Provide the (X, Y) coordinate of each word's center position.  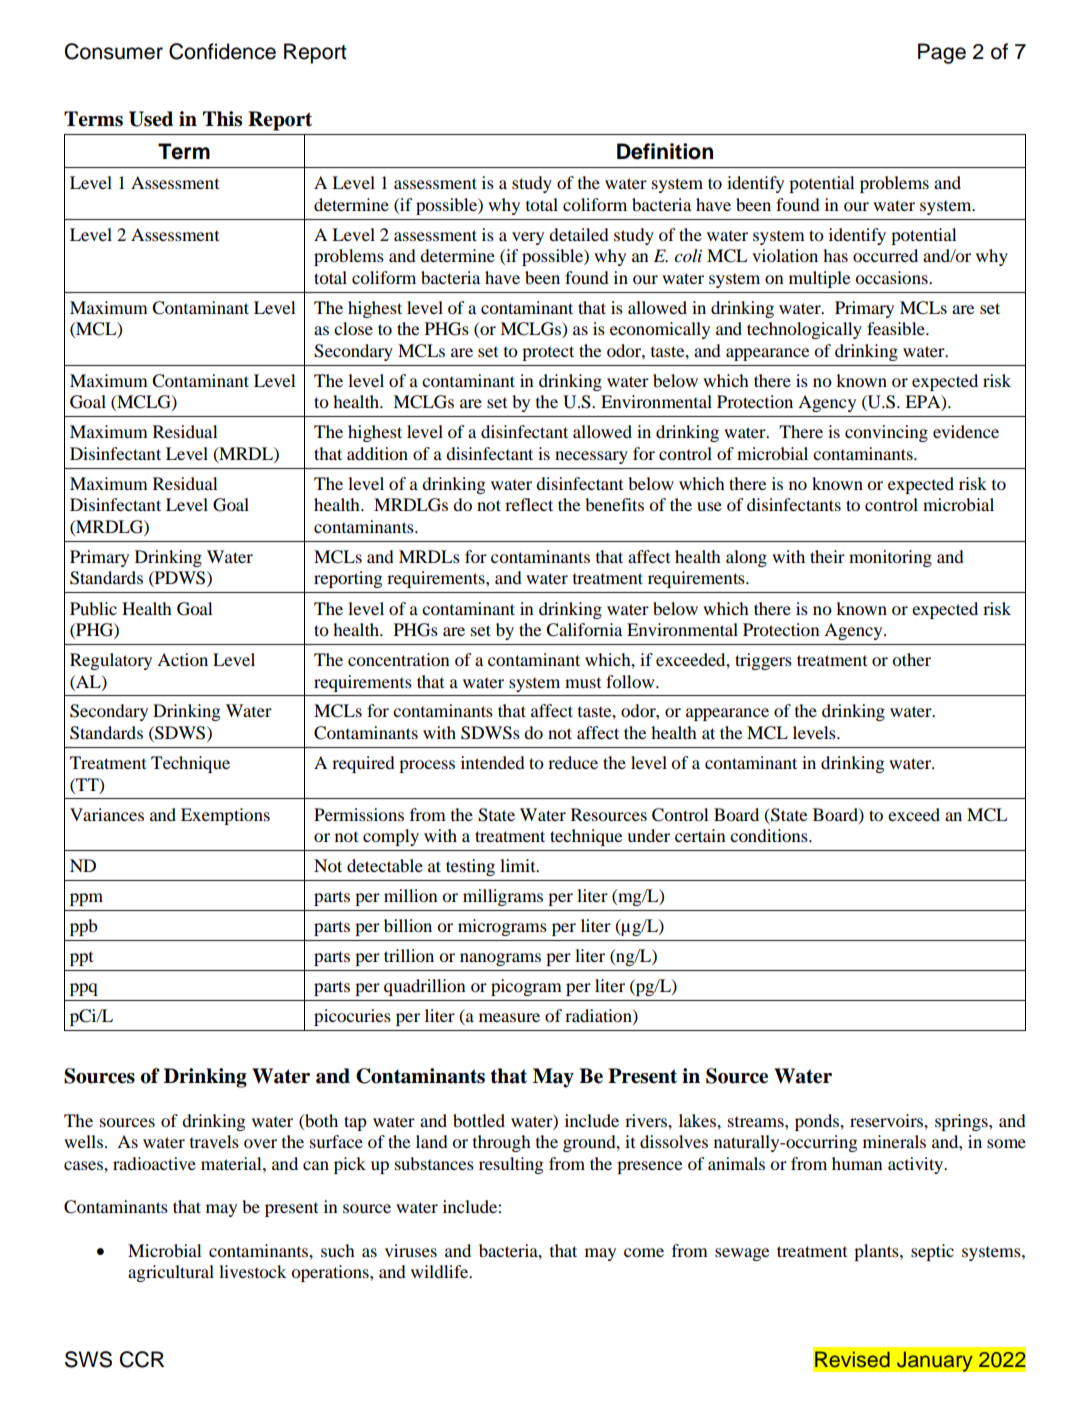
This (222, 119)
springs (962, 1122)
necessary (591, 457)
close (353, 328)
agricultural (171, 1273)
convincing (886, 433)
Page (942, 53)
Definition (665, 151)
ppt (81, 958)
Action (182, 659)
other (911, 659)
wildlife (441, 1271)
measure (509, 1017)
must (583, 682)
